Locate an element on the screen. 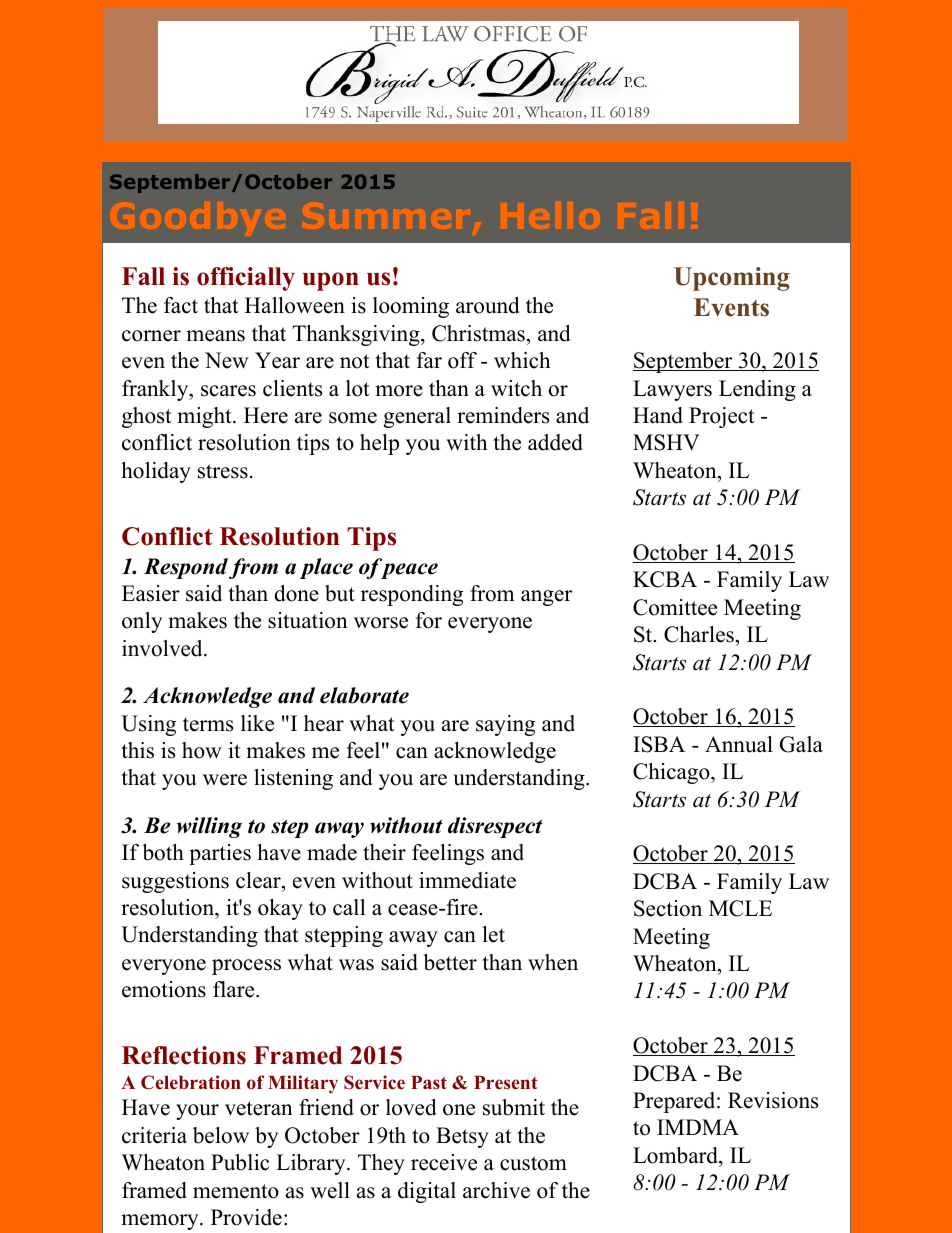  how is located at coordinates (202, 750).
